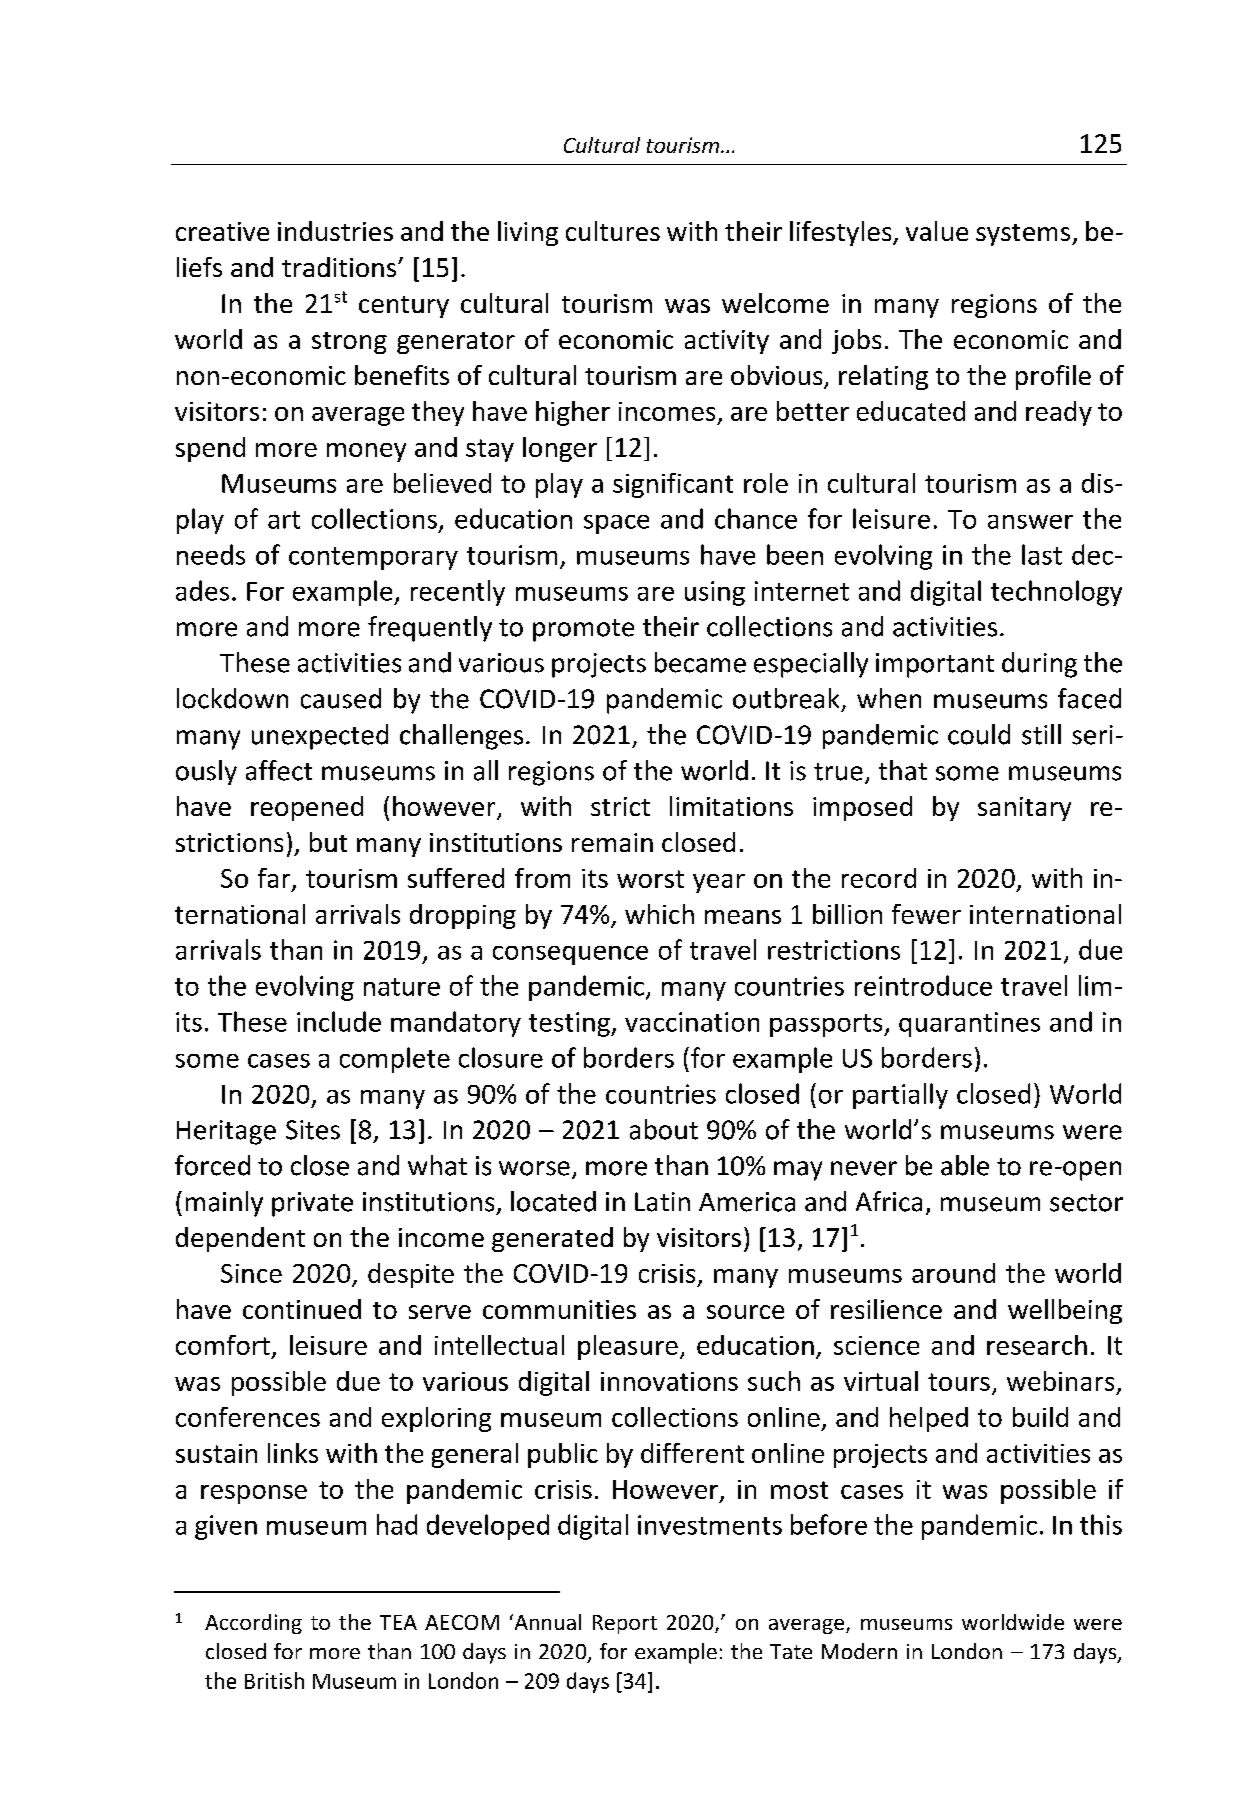 This screenshot has width=1252, height=1820. What do you see at coordinates (625, 1624) in the screenshot?
I see `Report` at bounding box center [625, 1624].
